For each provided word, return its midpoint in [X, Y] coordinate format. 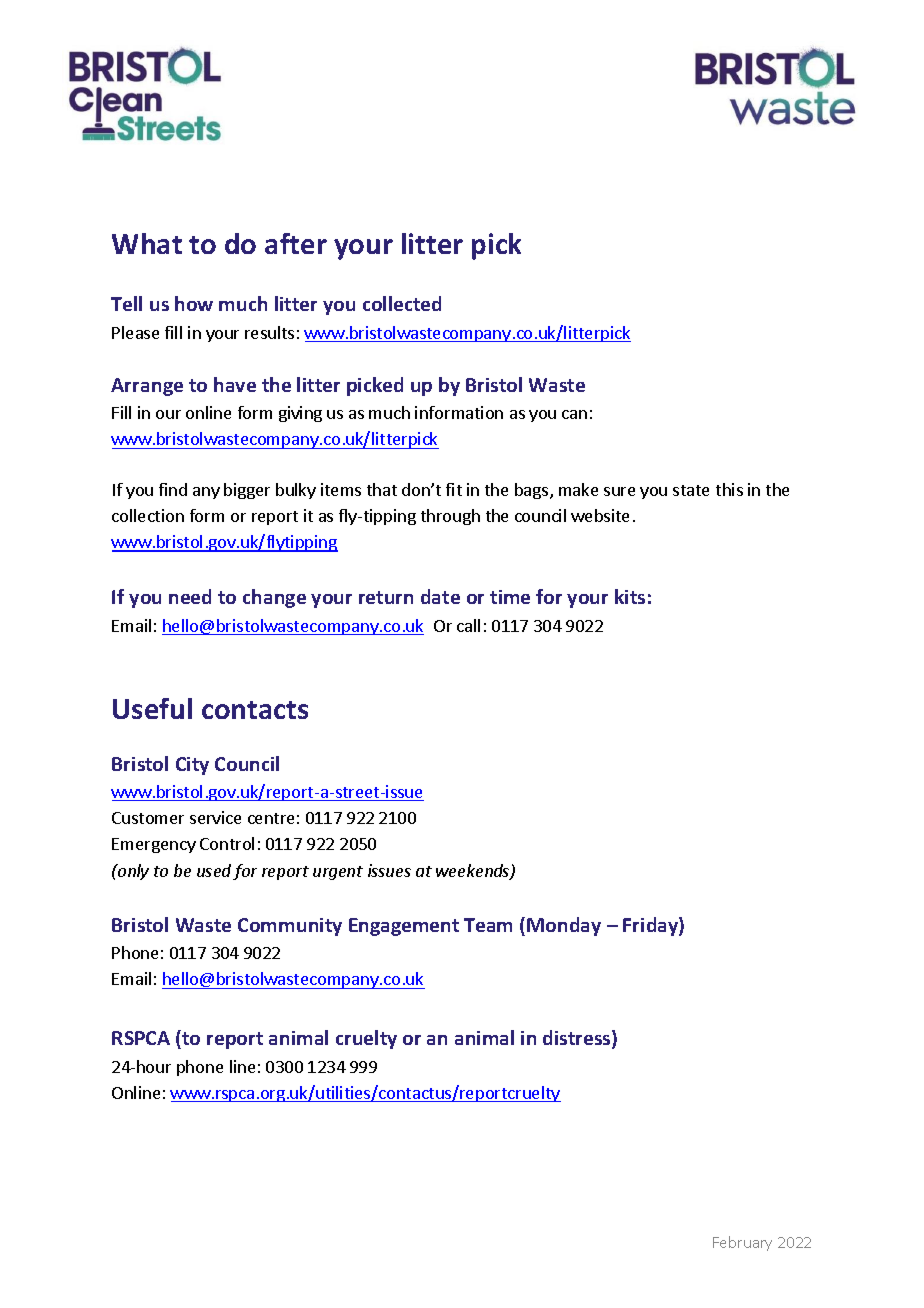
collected [402, 303]
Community [290, 927]
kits [630, 596]
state [691, 490]
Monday [564, 926]
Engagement [404, 927]
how [194, 303]
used [214, 870]
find [173, 489]
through [450, 517]
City [192, 766]
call [468, 625]
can [574, 414]
